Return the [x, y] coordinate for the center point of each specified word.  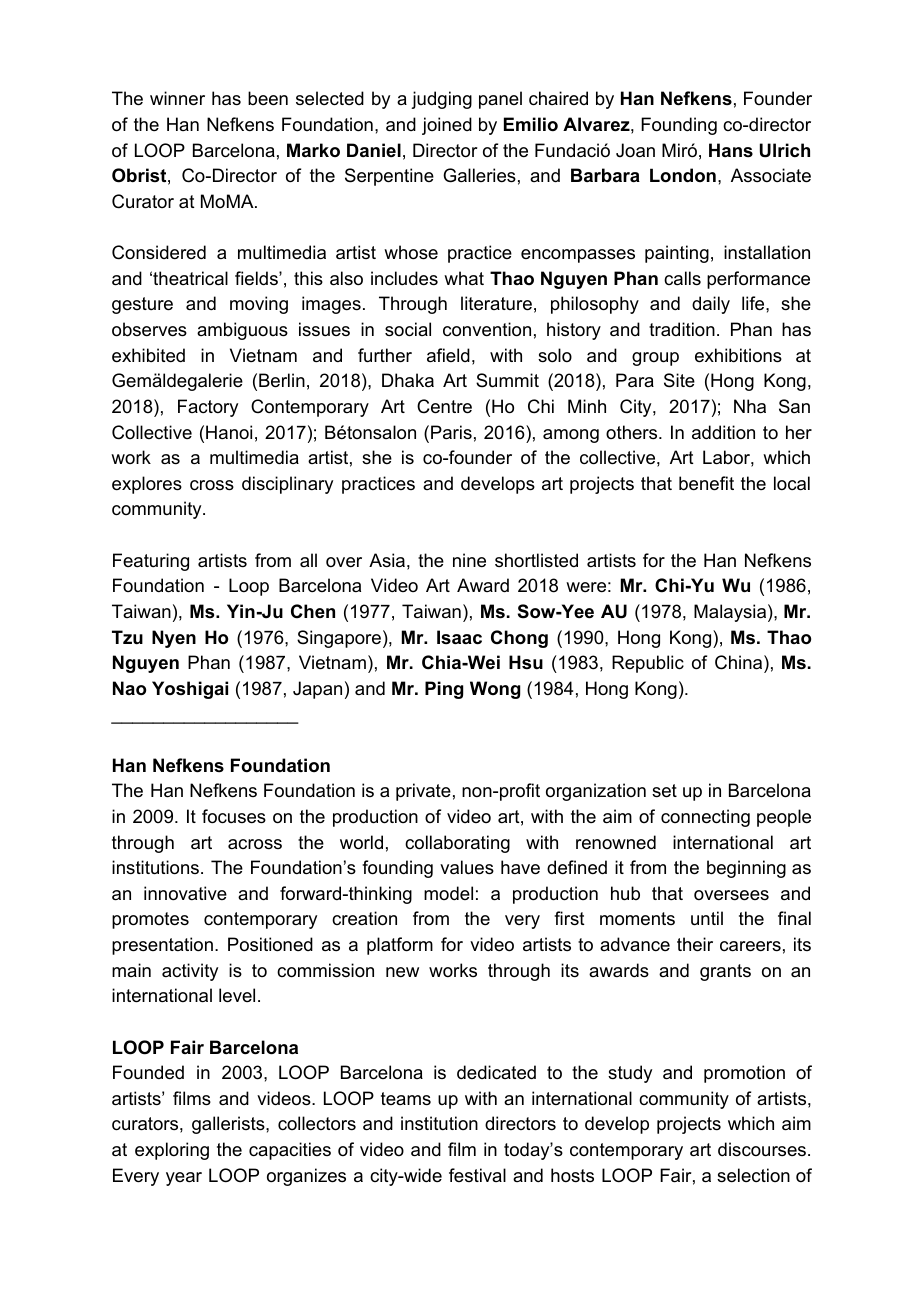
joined [447, 126]
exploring [172, 1151]
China [740, 662]
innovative [185, 893]
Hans [731, 150]
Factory [208, 408]
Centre [444, 406]
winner [177, 98]
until [707, 918]
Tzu [127, 637]
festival [477, 1175]
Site [679, 380]
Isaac [459, 637]
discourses [762, 1149]
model [448, 893]
